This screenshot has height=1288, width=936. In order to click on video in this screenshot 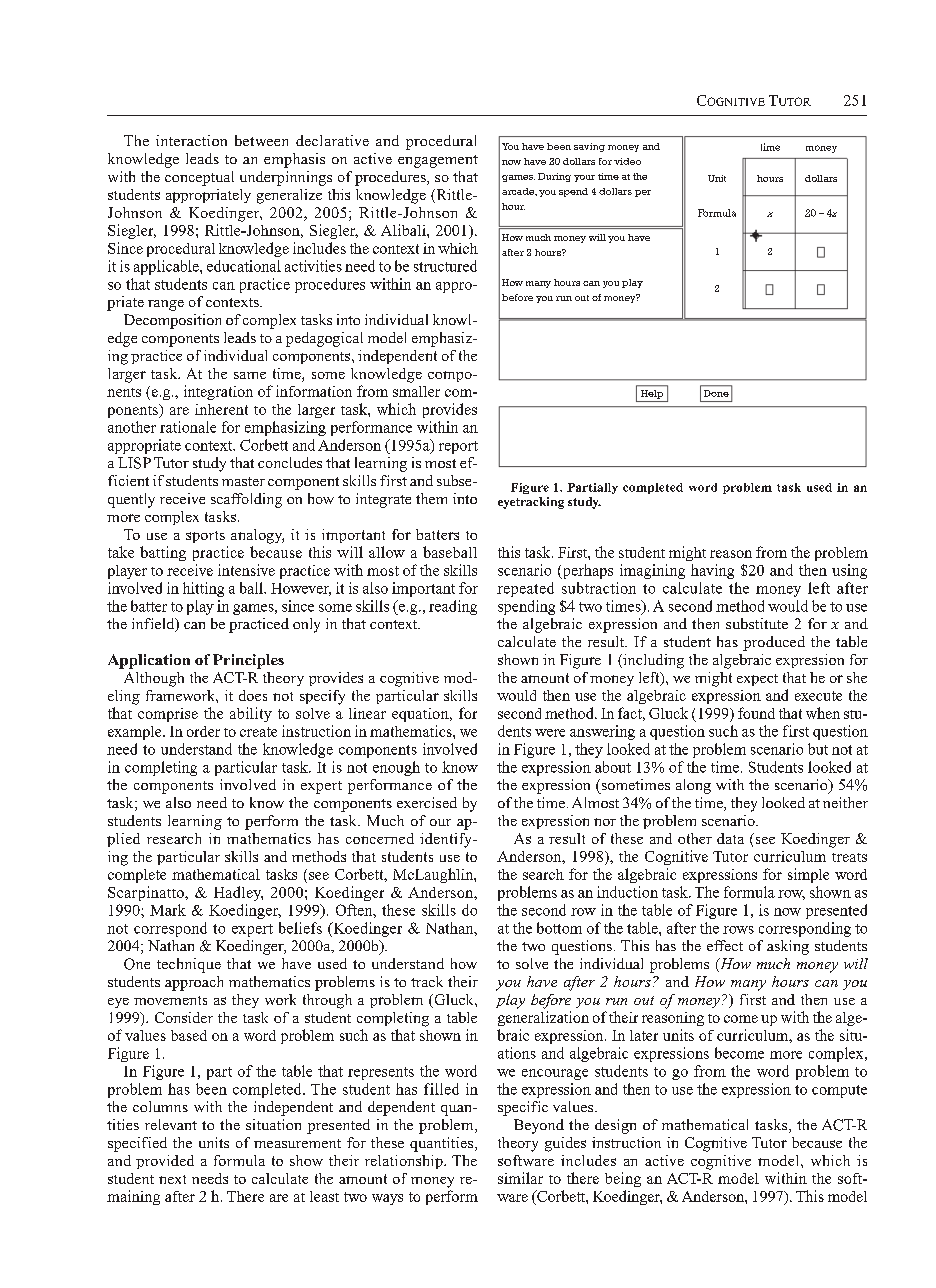, I will do `click(627, 161)`.
